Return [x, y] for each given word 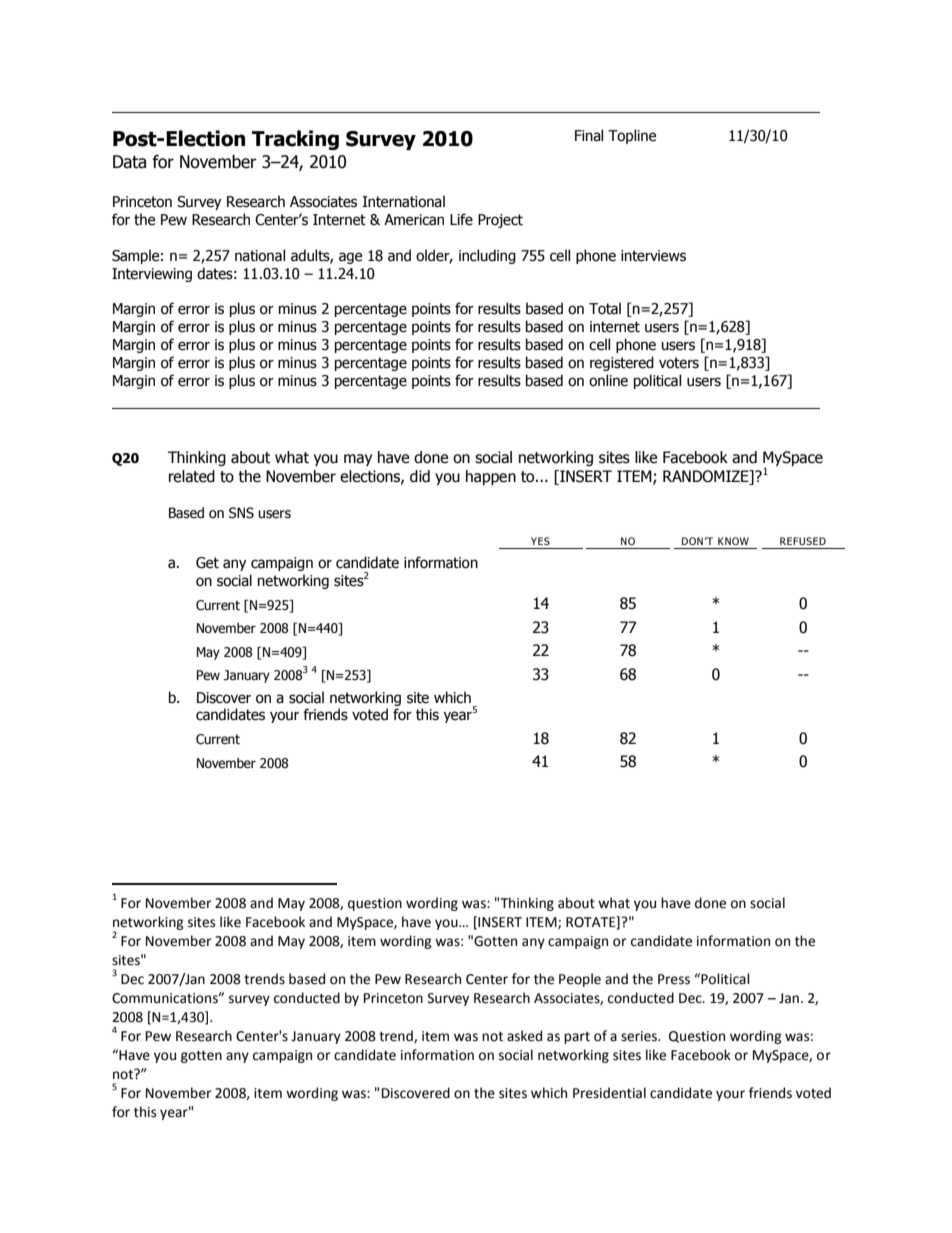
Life [461, 219]
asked [524, 1036]
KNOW [733, 541]
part [577, 1038]
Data [129, 162]
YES [540, 541]
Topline [632, 136]
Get [207, 563]
